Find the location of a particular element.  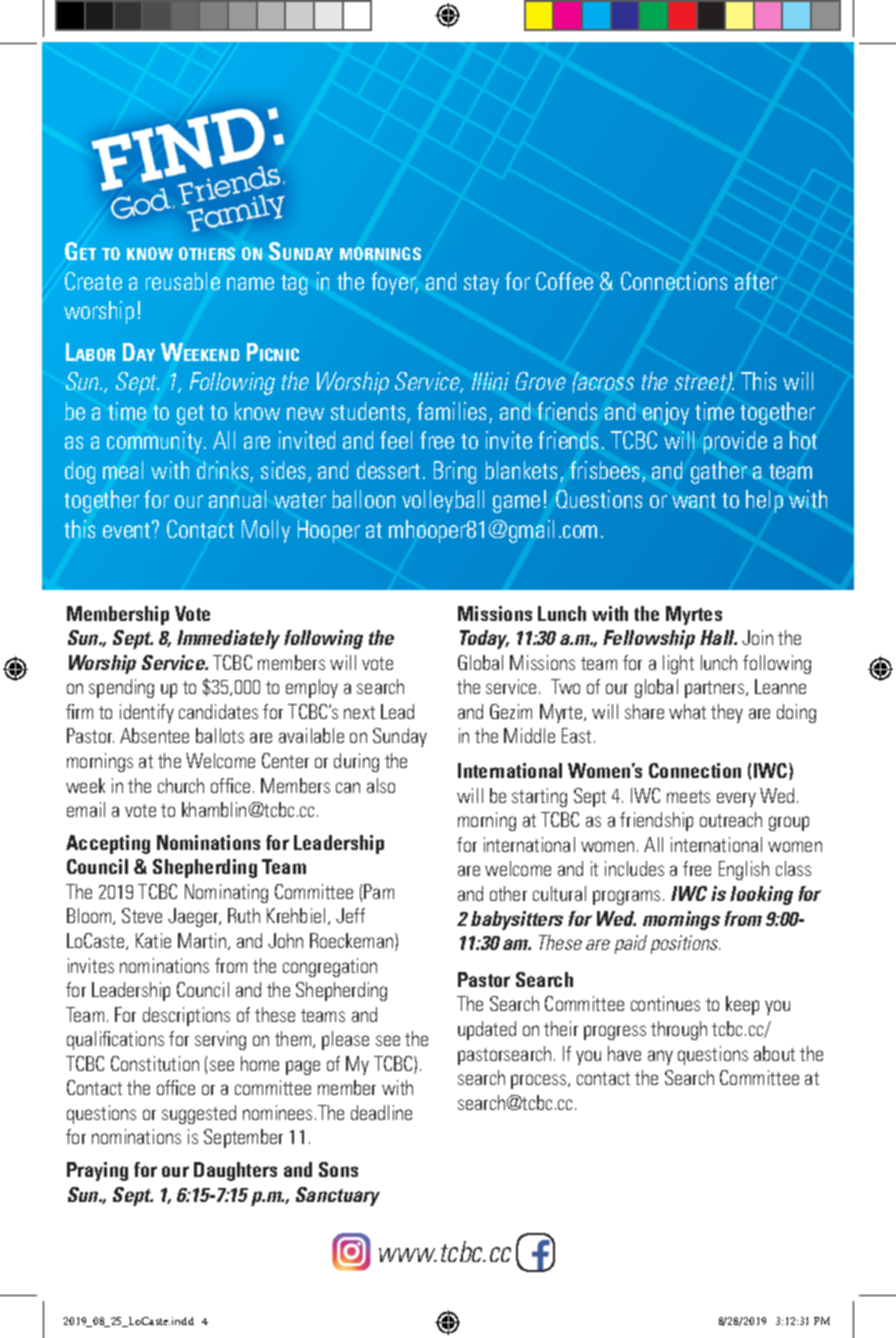

they is located at coordinates (727, 713).
